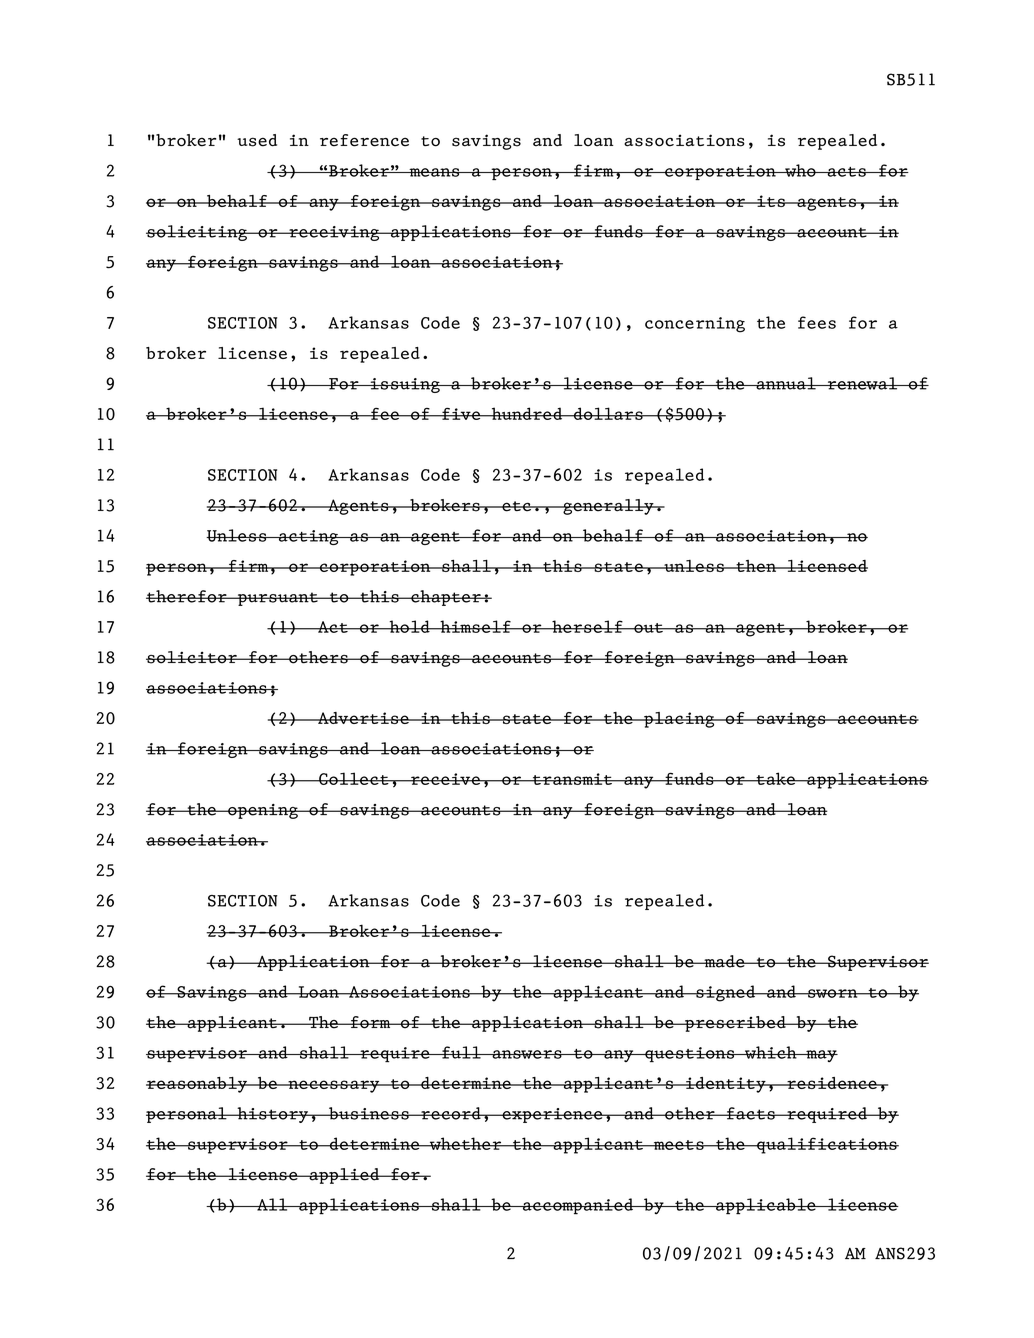 This screenshot has height=1338, width=1034. I want to click on himself, so click(475, 626).
